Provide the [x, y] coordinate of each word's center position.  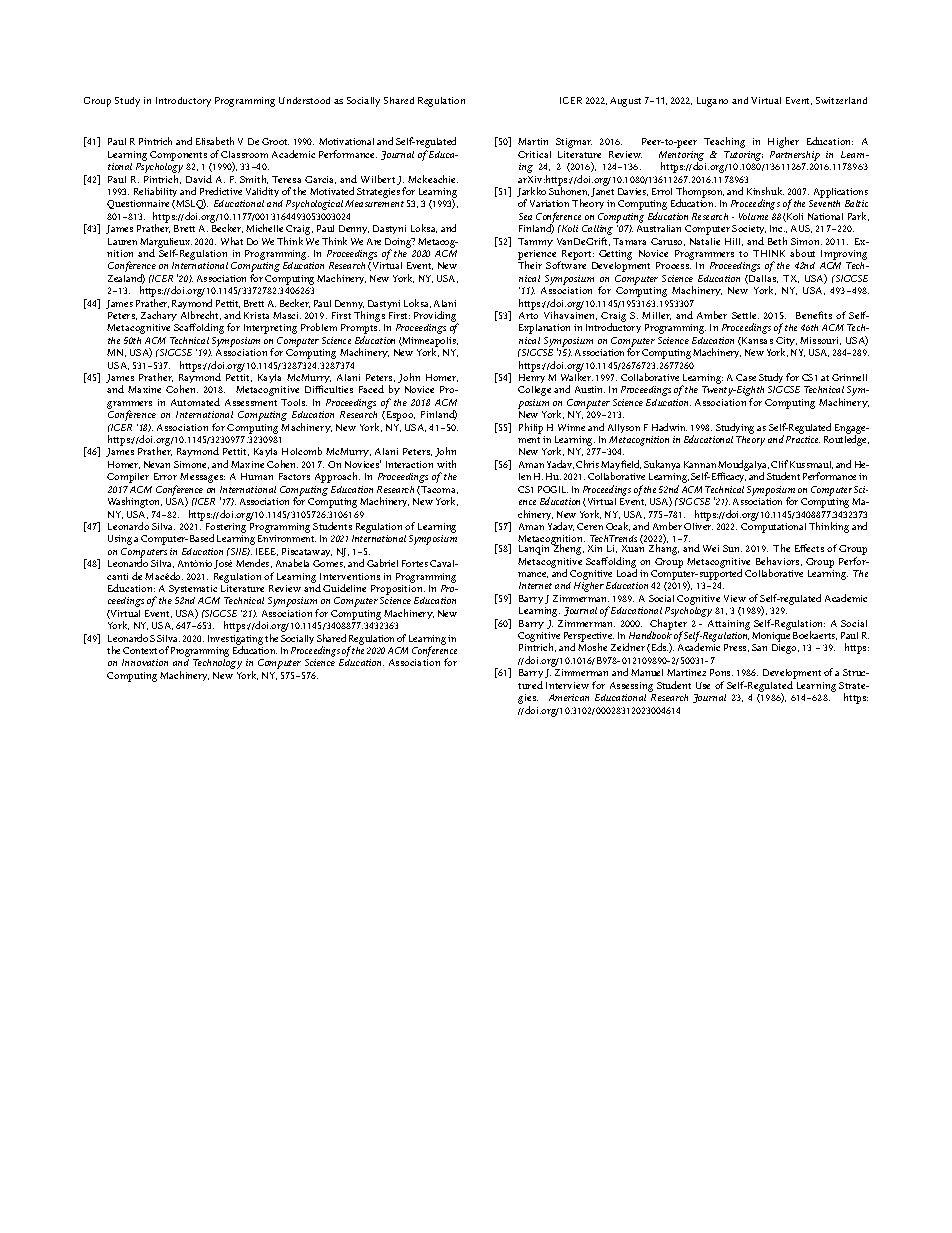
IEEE [267, 552]
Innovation [145, 662]
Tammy [535, 242]
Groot [275, 141]
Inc [777, 228]
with [446, 464]
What [232, 241]
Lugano [712, 102]
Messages [202, 478]
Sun [732, 548]
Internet [535, 585]
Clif [779, 464]
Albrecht [201, 315]
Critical [534, 154]
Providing [436, 318]
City [786, 343]
